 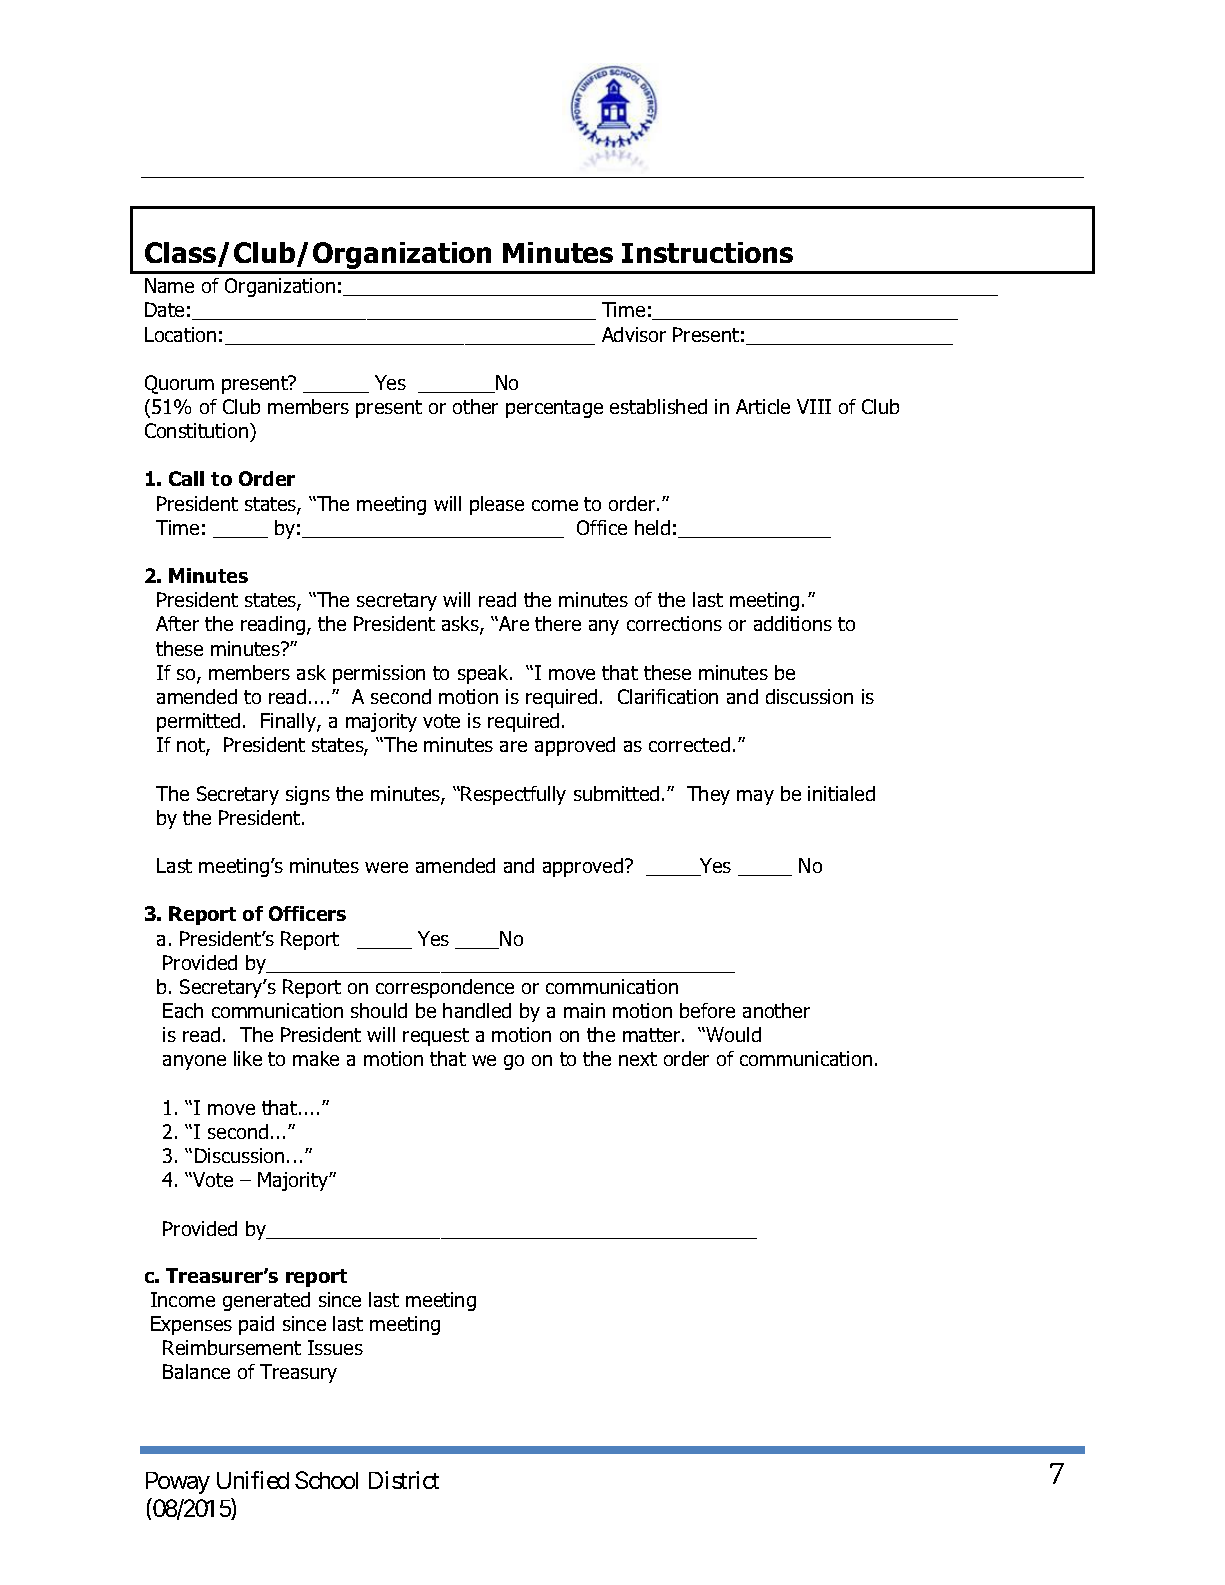 I want to click on handled, so click(x=477, y=1010).
